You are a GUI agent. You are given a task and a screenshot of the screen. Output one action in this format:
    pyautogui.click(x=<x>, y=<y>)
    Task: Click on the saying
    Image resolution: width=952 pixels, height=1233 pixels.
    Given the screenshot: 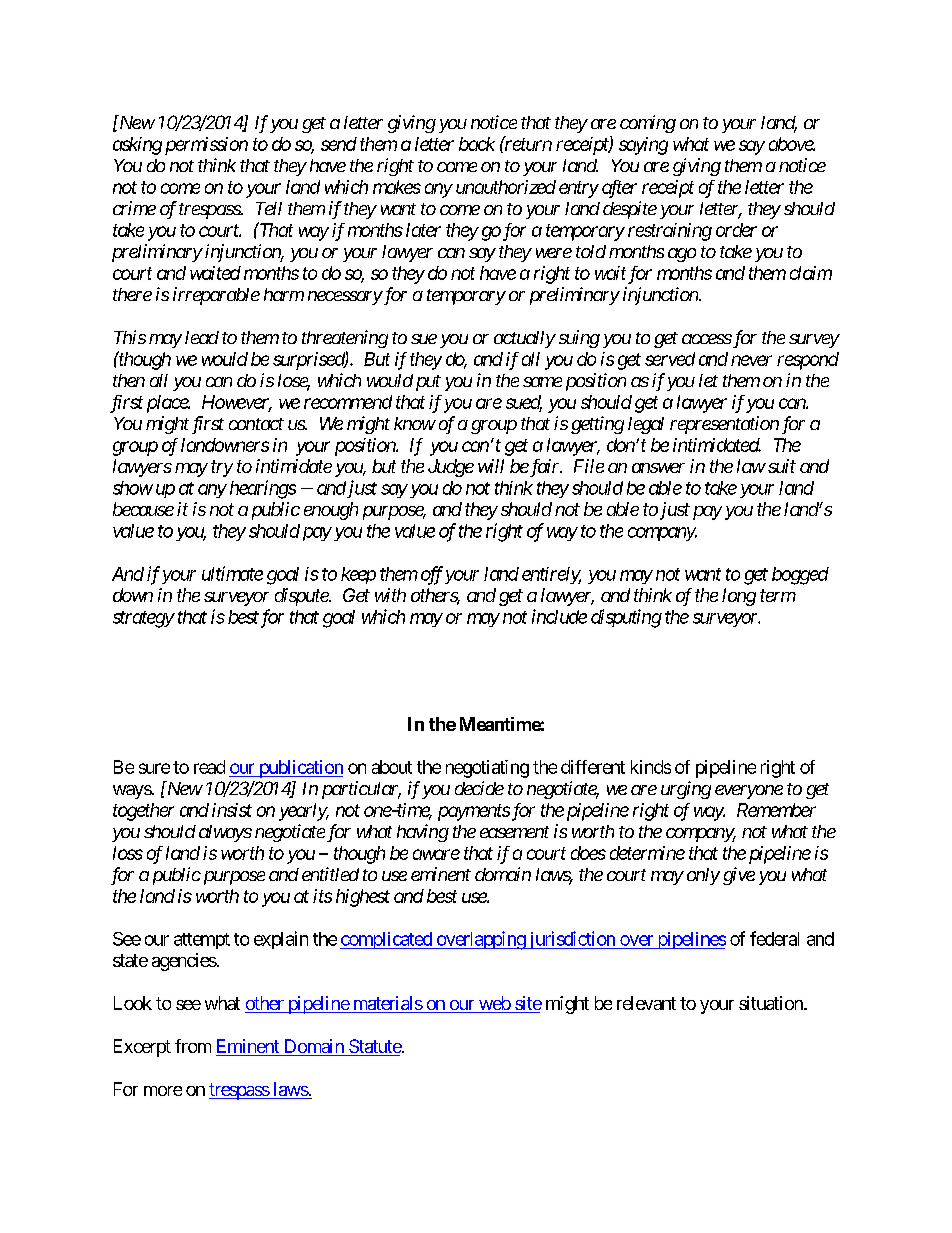 What is the action you would take?
    pyautogui.click(x=643, y=146)
